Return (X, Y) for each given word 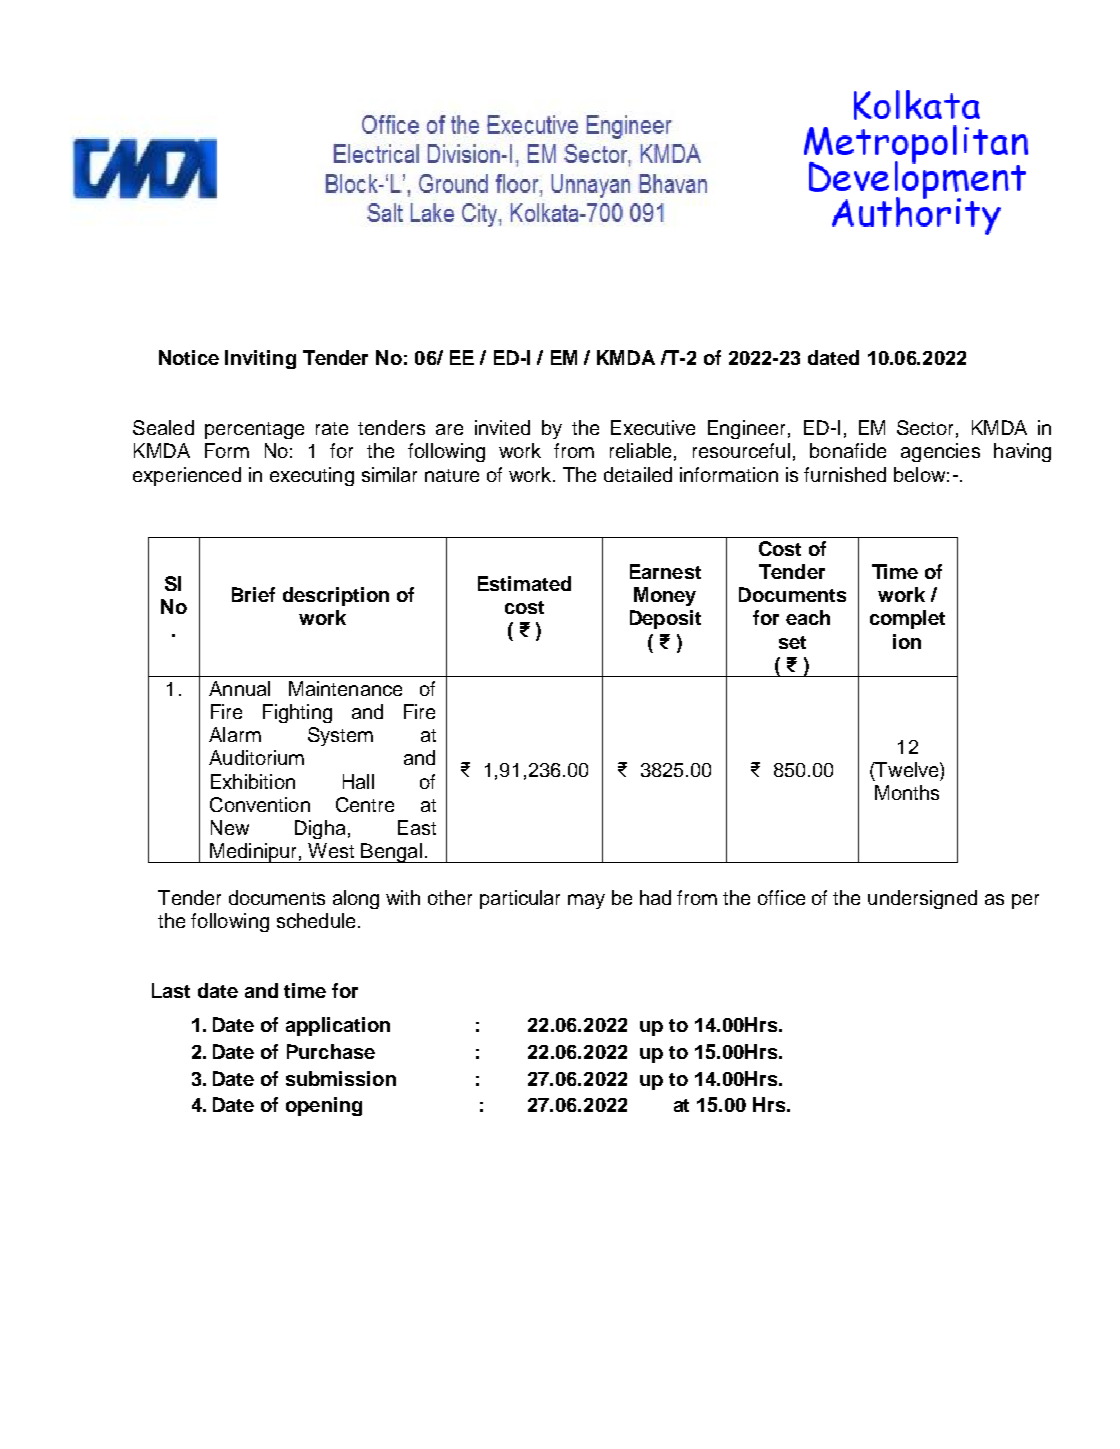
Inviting (260, 359)
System (340, 736)
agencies (940, 452)
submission (341, 1078)
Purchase (331, 1051)
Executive (653, 427)
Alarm (235, 734)
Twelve (907, 769)
